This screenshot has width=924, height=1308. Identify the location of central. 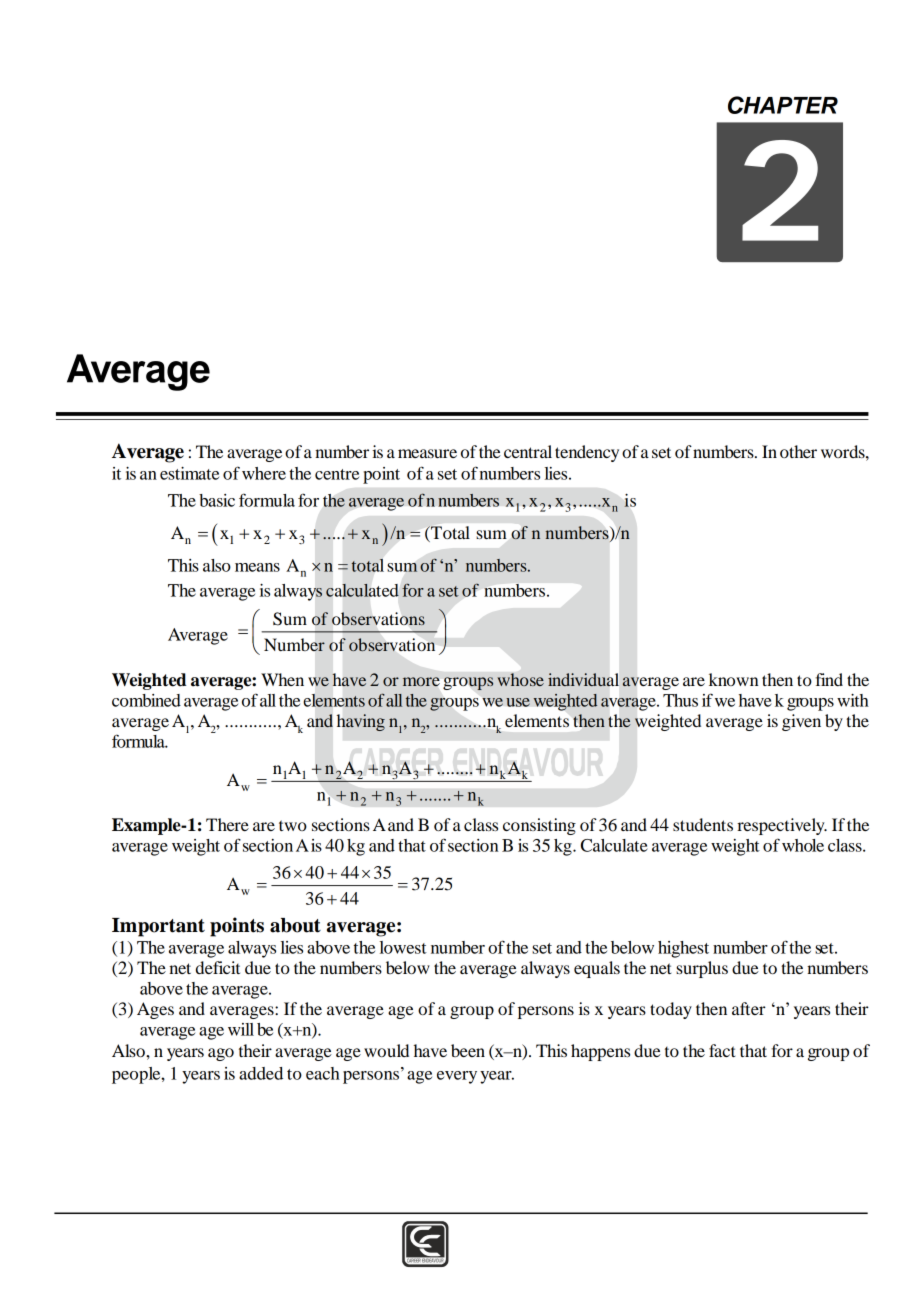
(528, 451).
